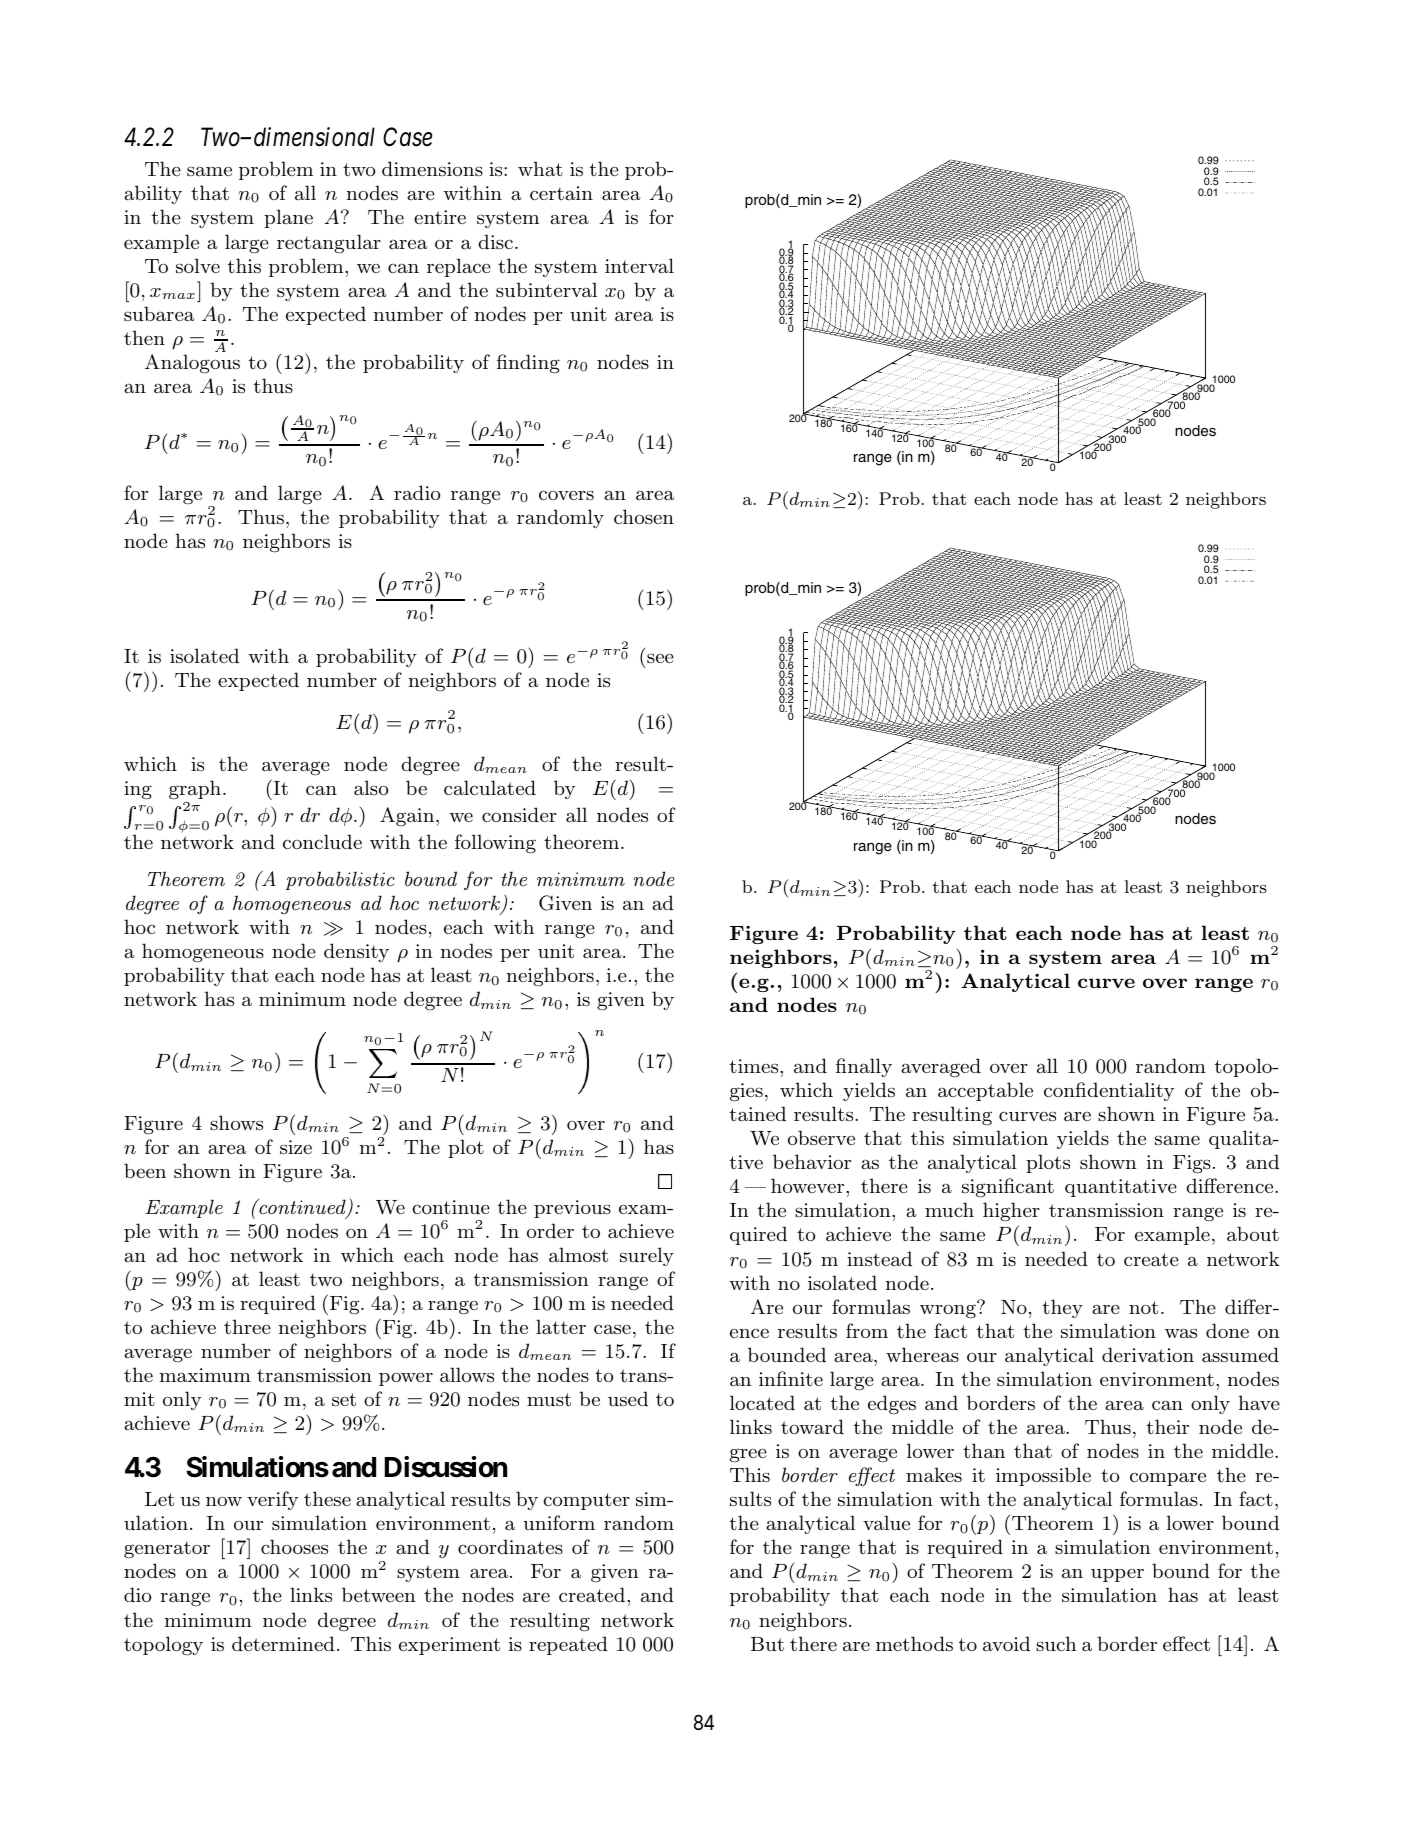  I want to click on determined, so click(283, 1644).
